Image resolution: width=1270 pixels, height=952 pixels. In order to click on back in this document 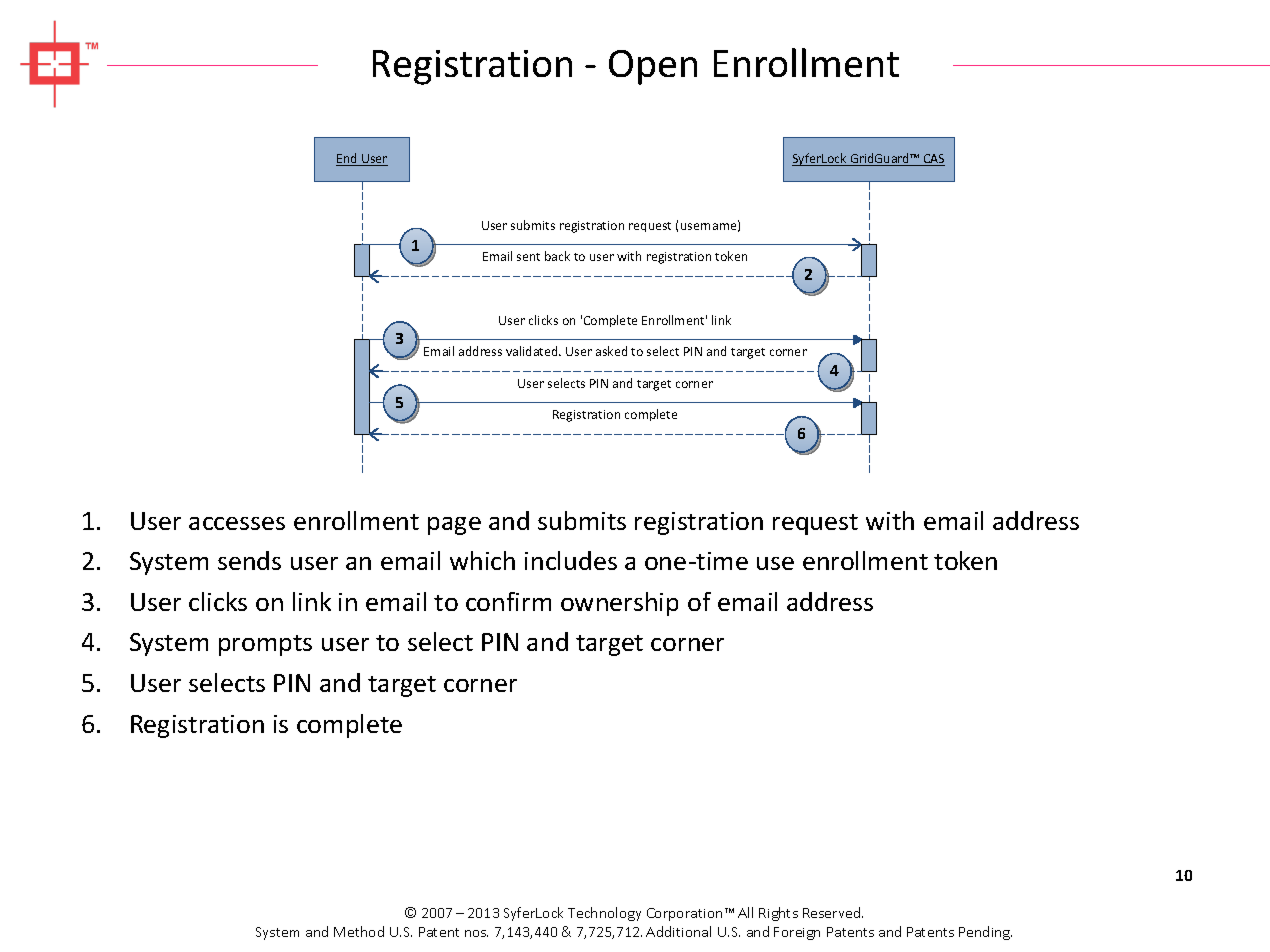, I will do `click(557, 256)`.
